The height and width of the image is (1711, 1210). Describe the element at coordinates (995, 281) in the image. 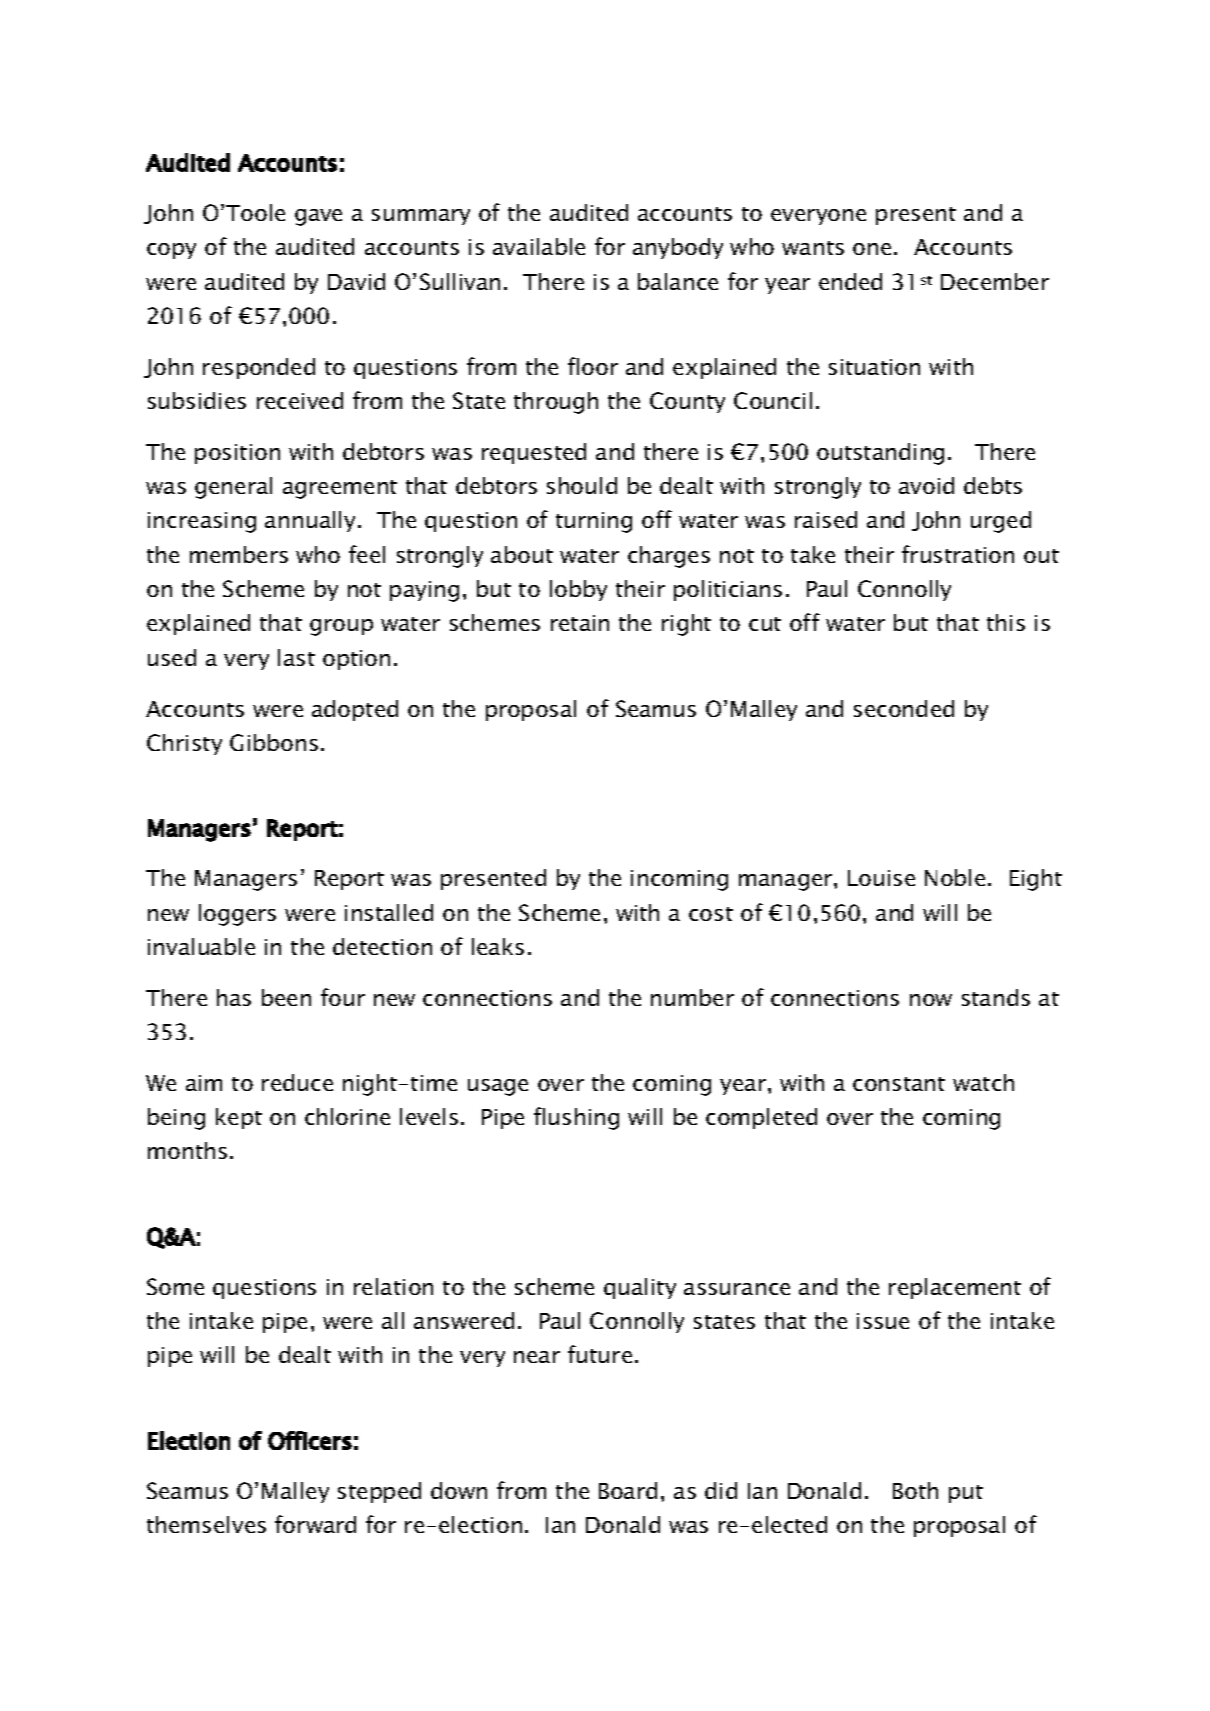

I see `December` at that location.
